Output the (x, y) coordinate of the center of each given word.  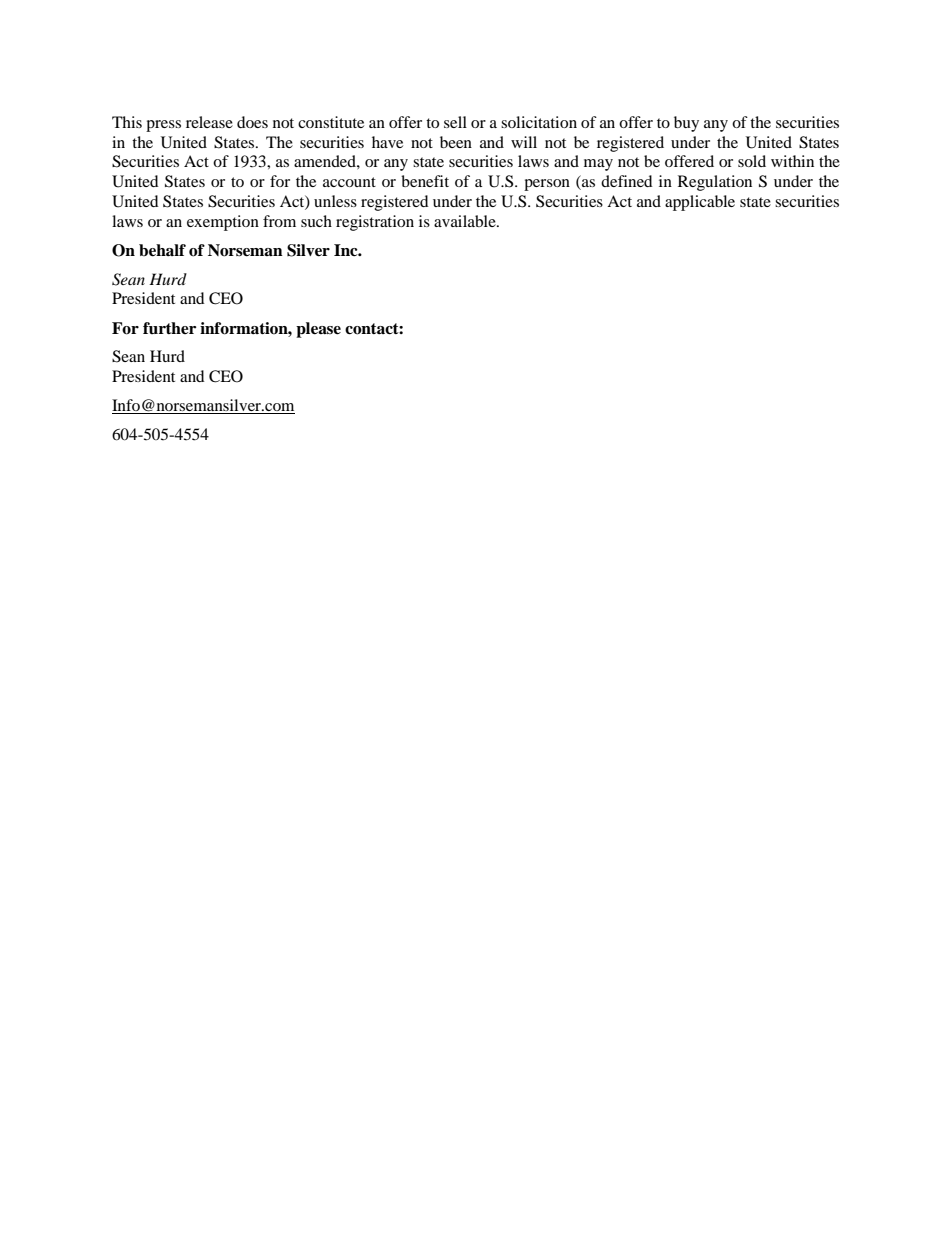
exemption (223, 223)
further (169, 328)
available (466, 221)
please (318, 330)
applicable (700, 203)
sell (455, 122)
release (209, 122)
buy (686, 124)
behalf (162, 250)
